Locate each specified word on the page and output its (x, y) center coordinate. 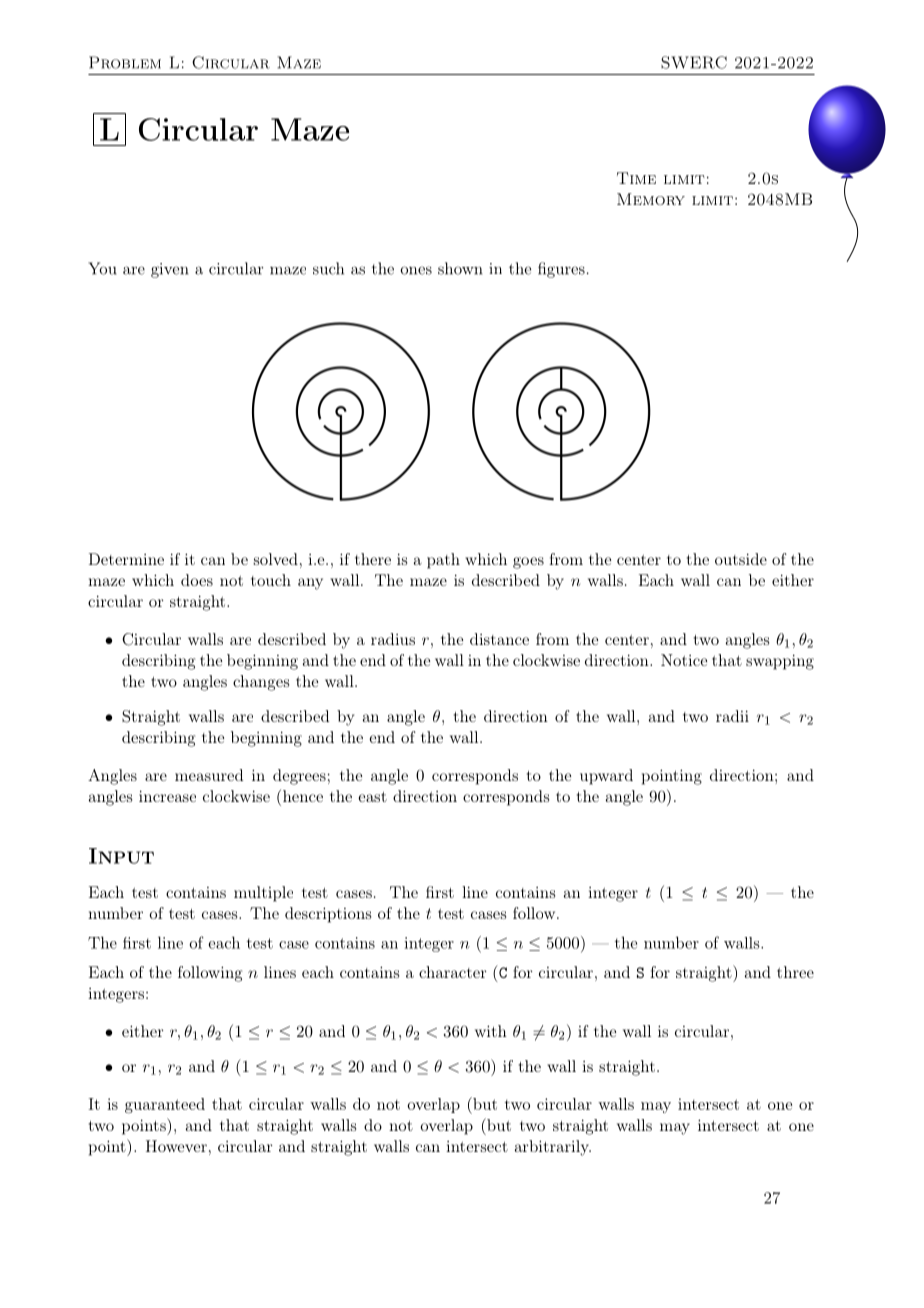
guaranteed (165, 1106)
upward (606, 777)
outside (741, 559)
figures (561, 270)
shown (460, 268)
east (372, 797)
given (170, 270)
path (443, 561)
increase (167, 796)
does (197, 580)
